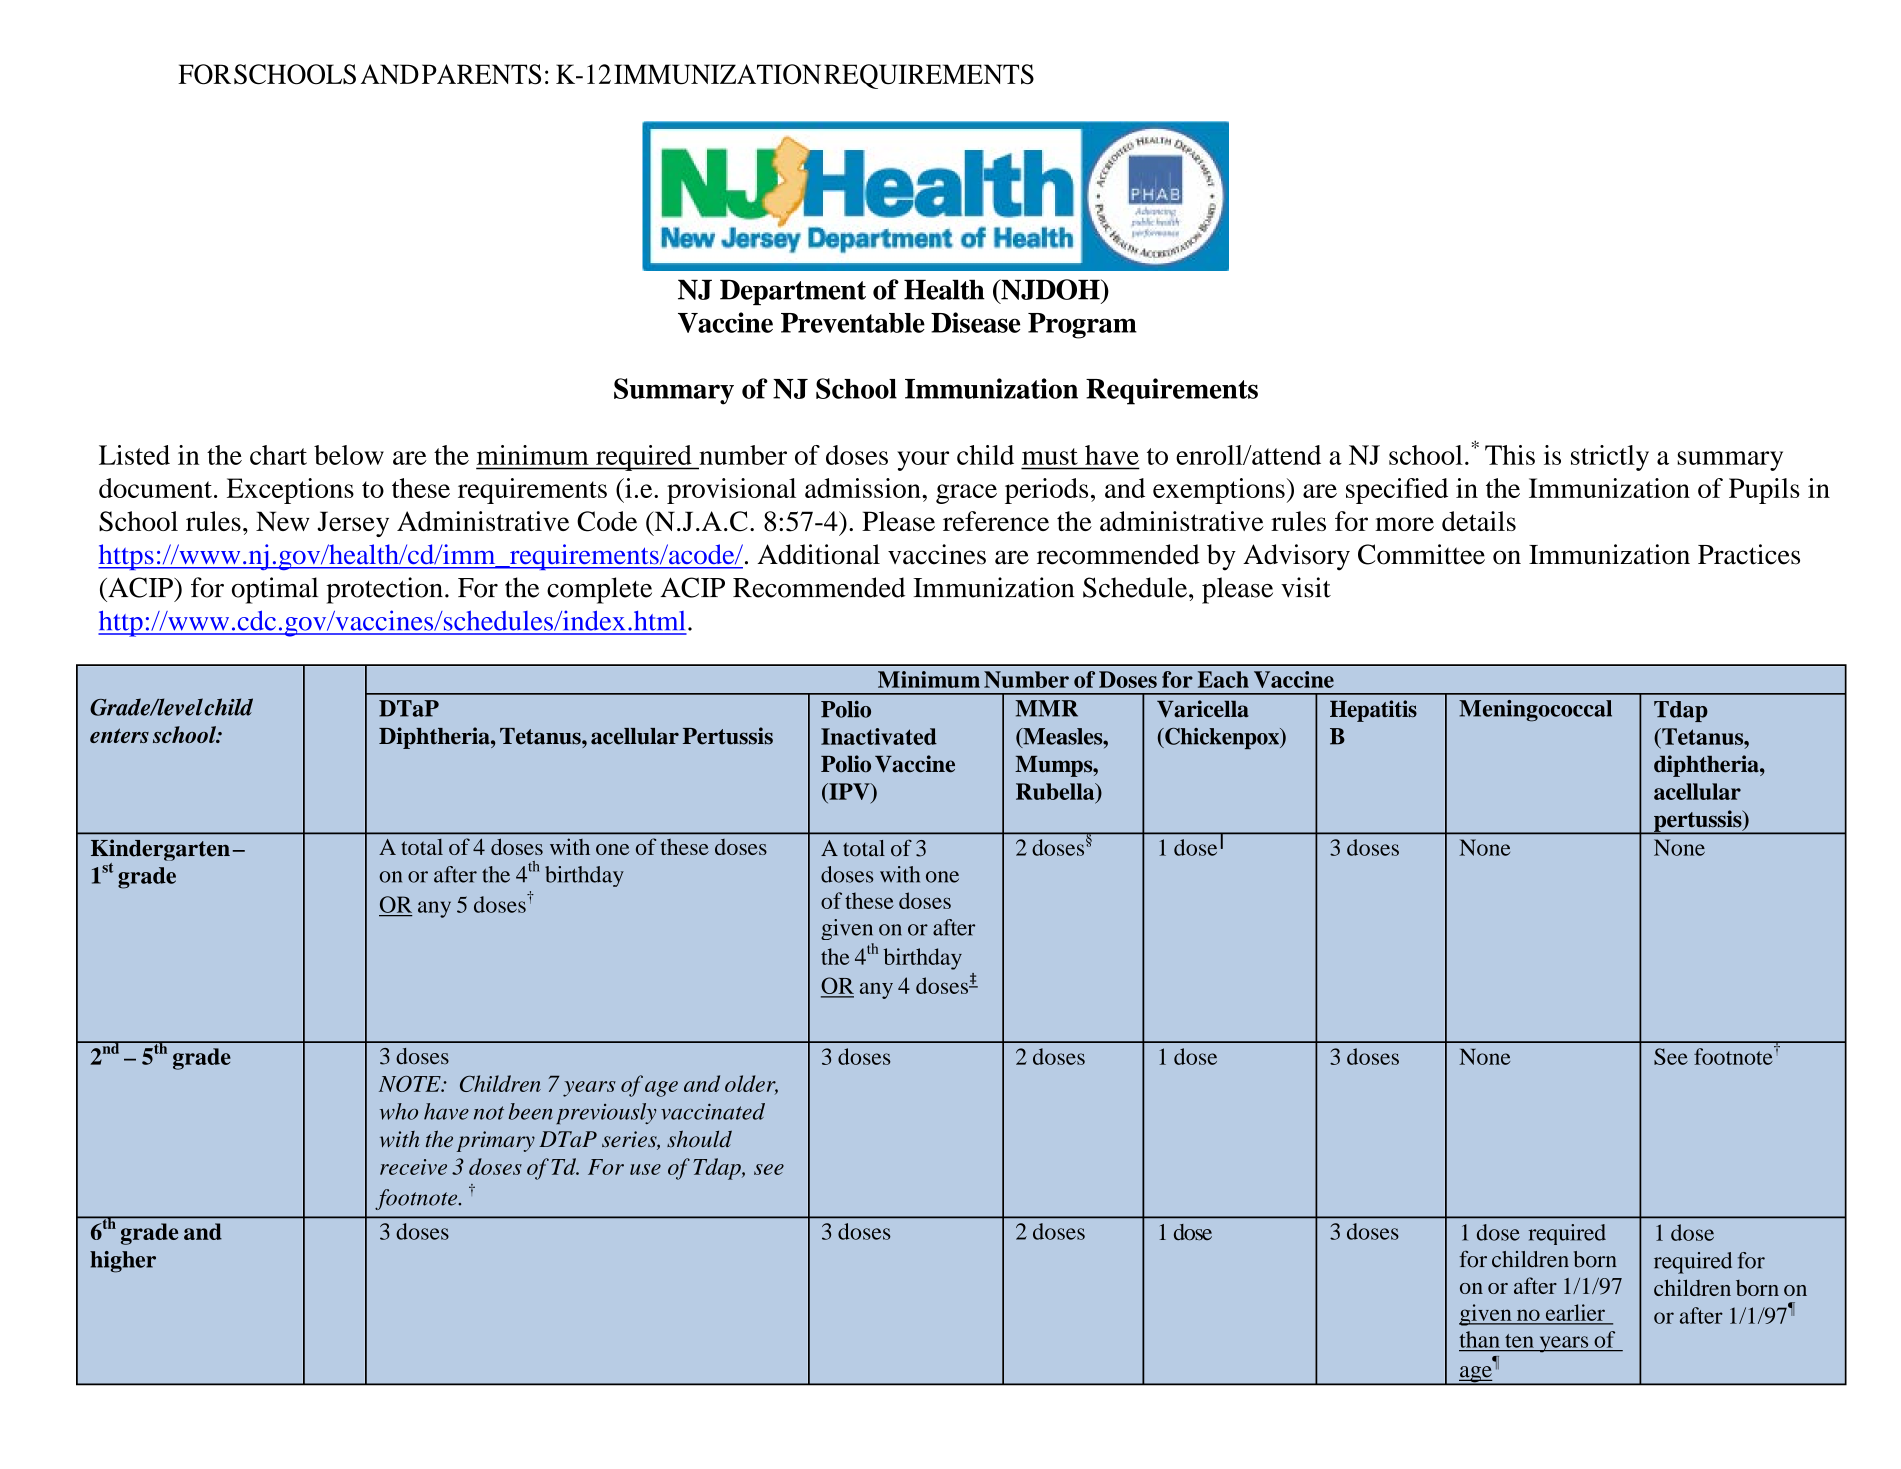  What do you see at coordinates (1535, 711) in the image?
I see `Meningococcal` at bounding box center [1535, 711].
